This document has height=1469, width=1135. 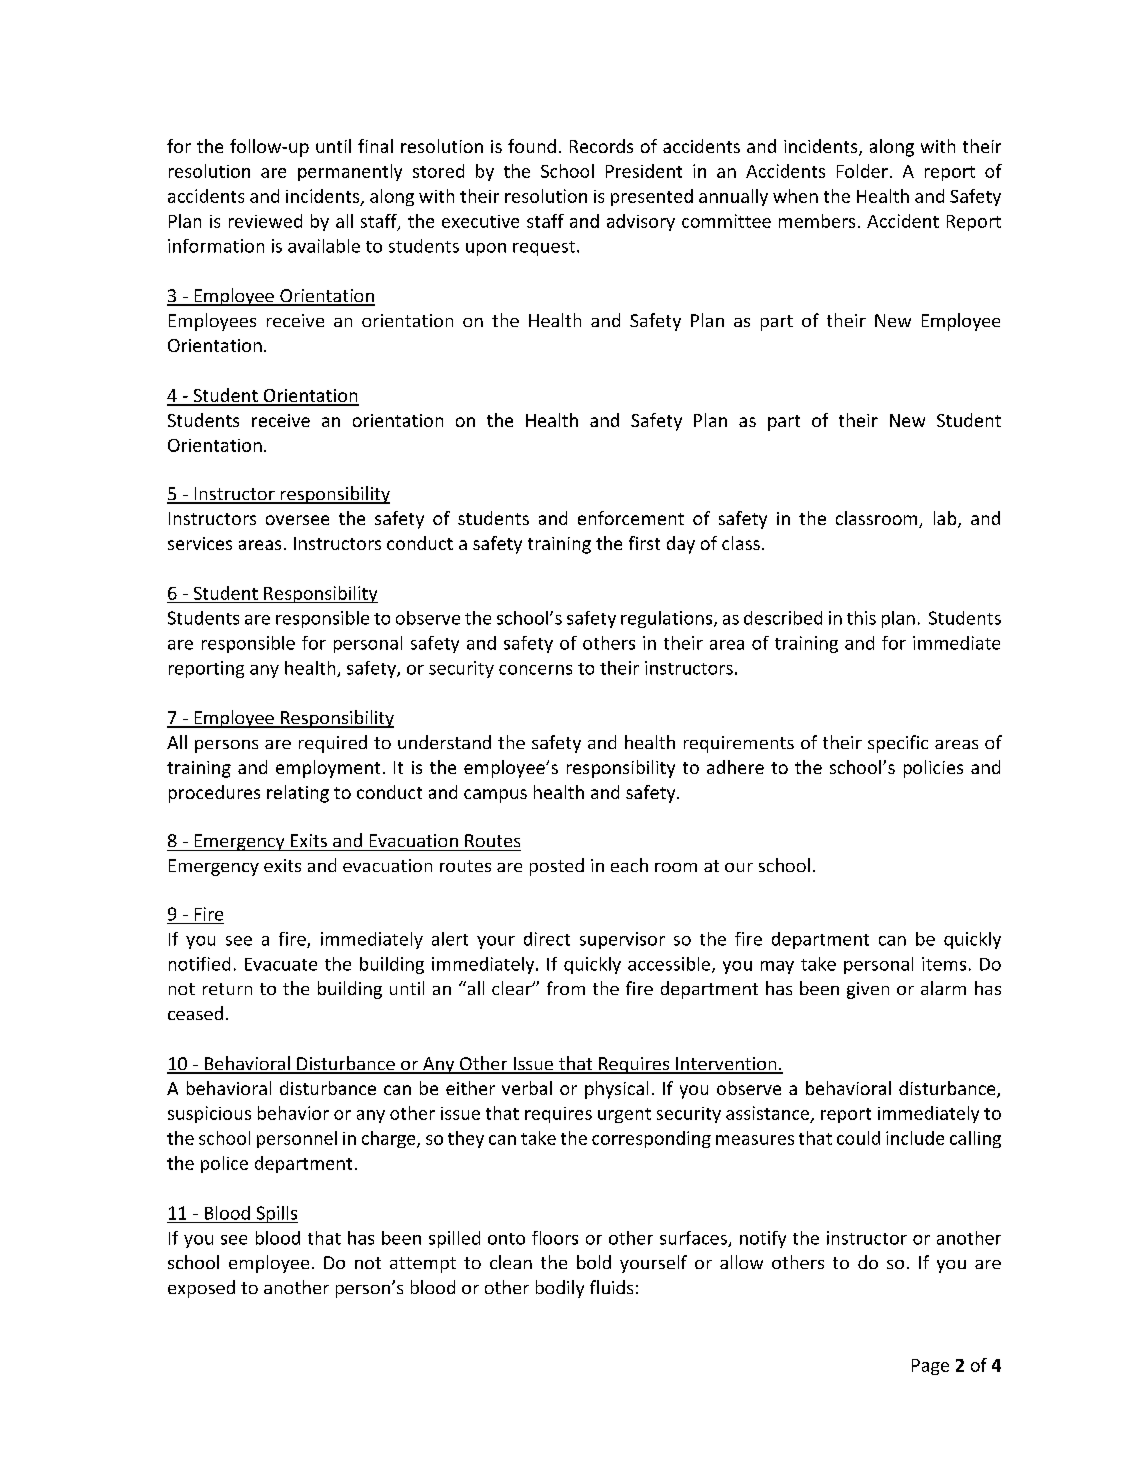 What do you see at coordinates (898, 744) in the document?
I see `specific` at bounding box center [898, 744].
